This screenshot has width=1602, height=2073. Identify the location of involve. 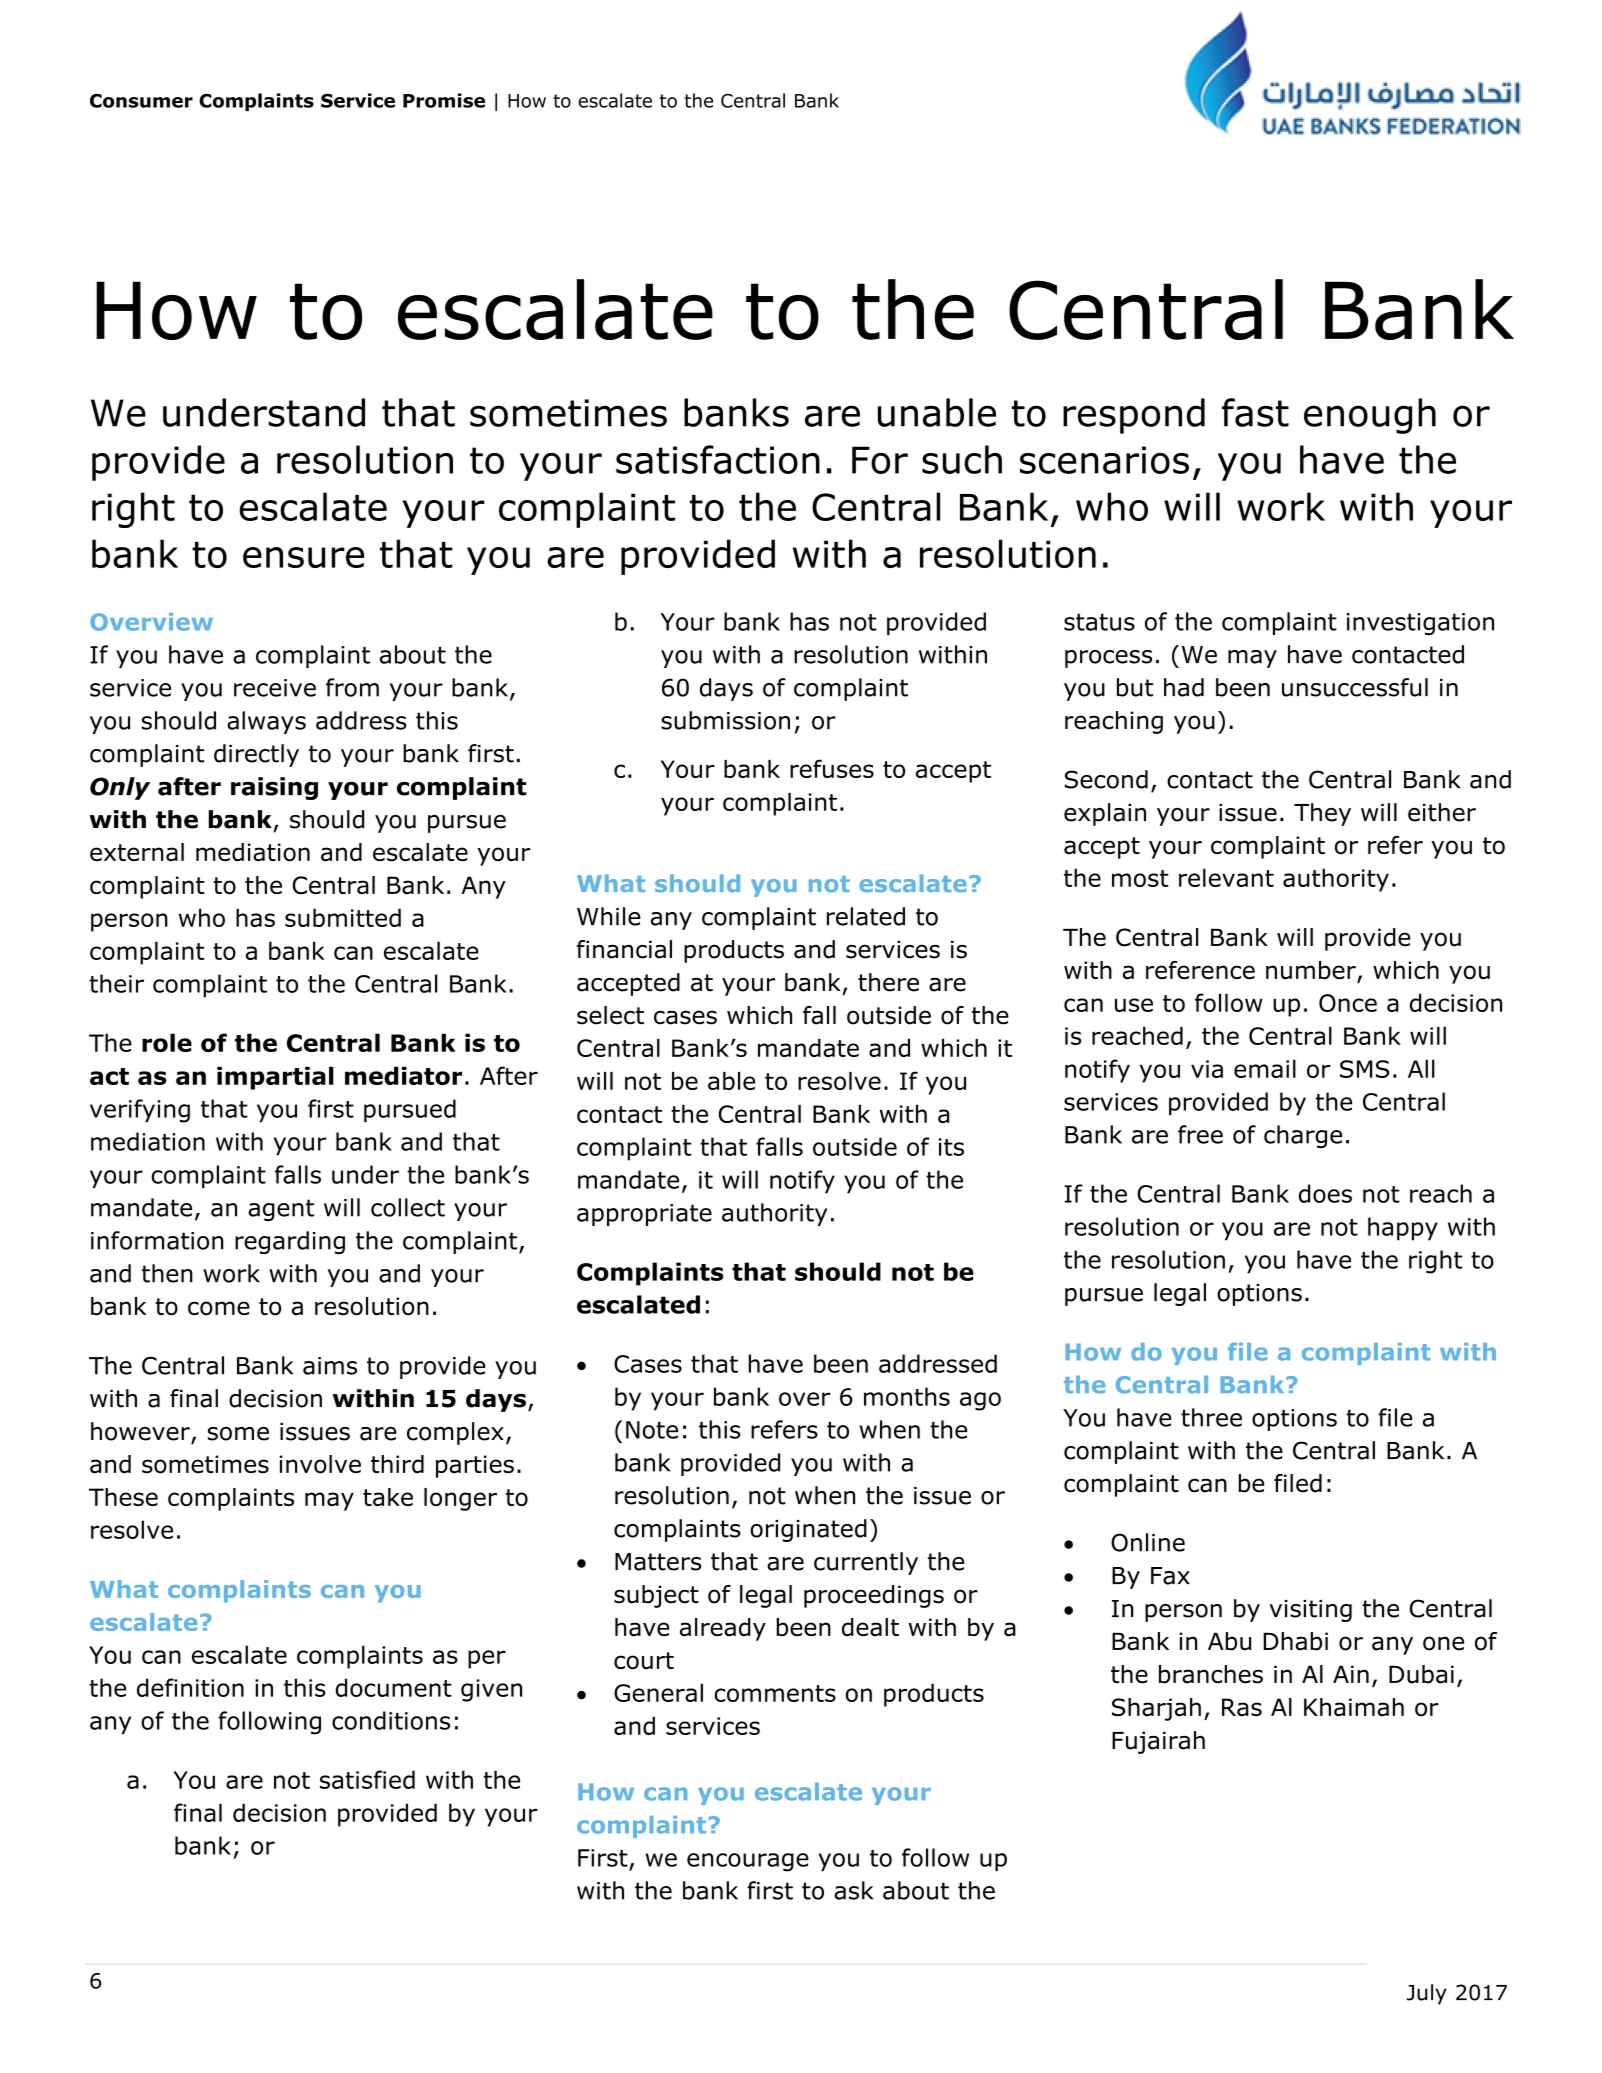
(320, 1464).
